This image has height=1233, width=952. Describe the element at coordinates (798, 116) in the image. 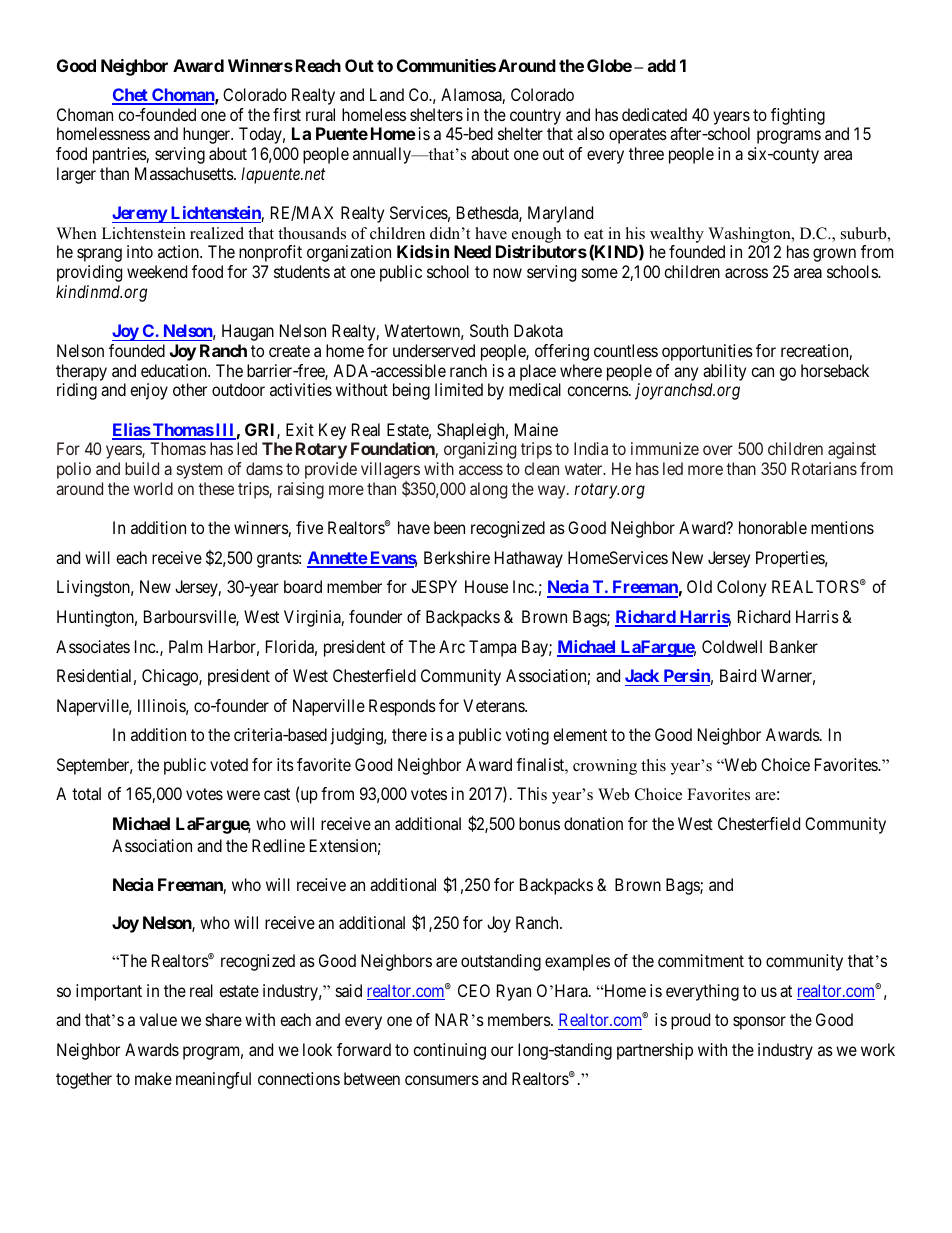

I see `fighting` at that location.
